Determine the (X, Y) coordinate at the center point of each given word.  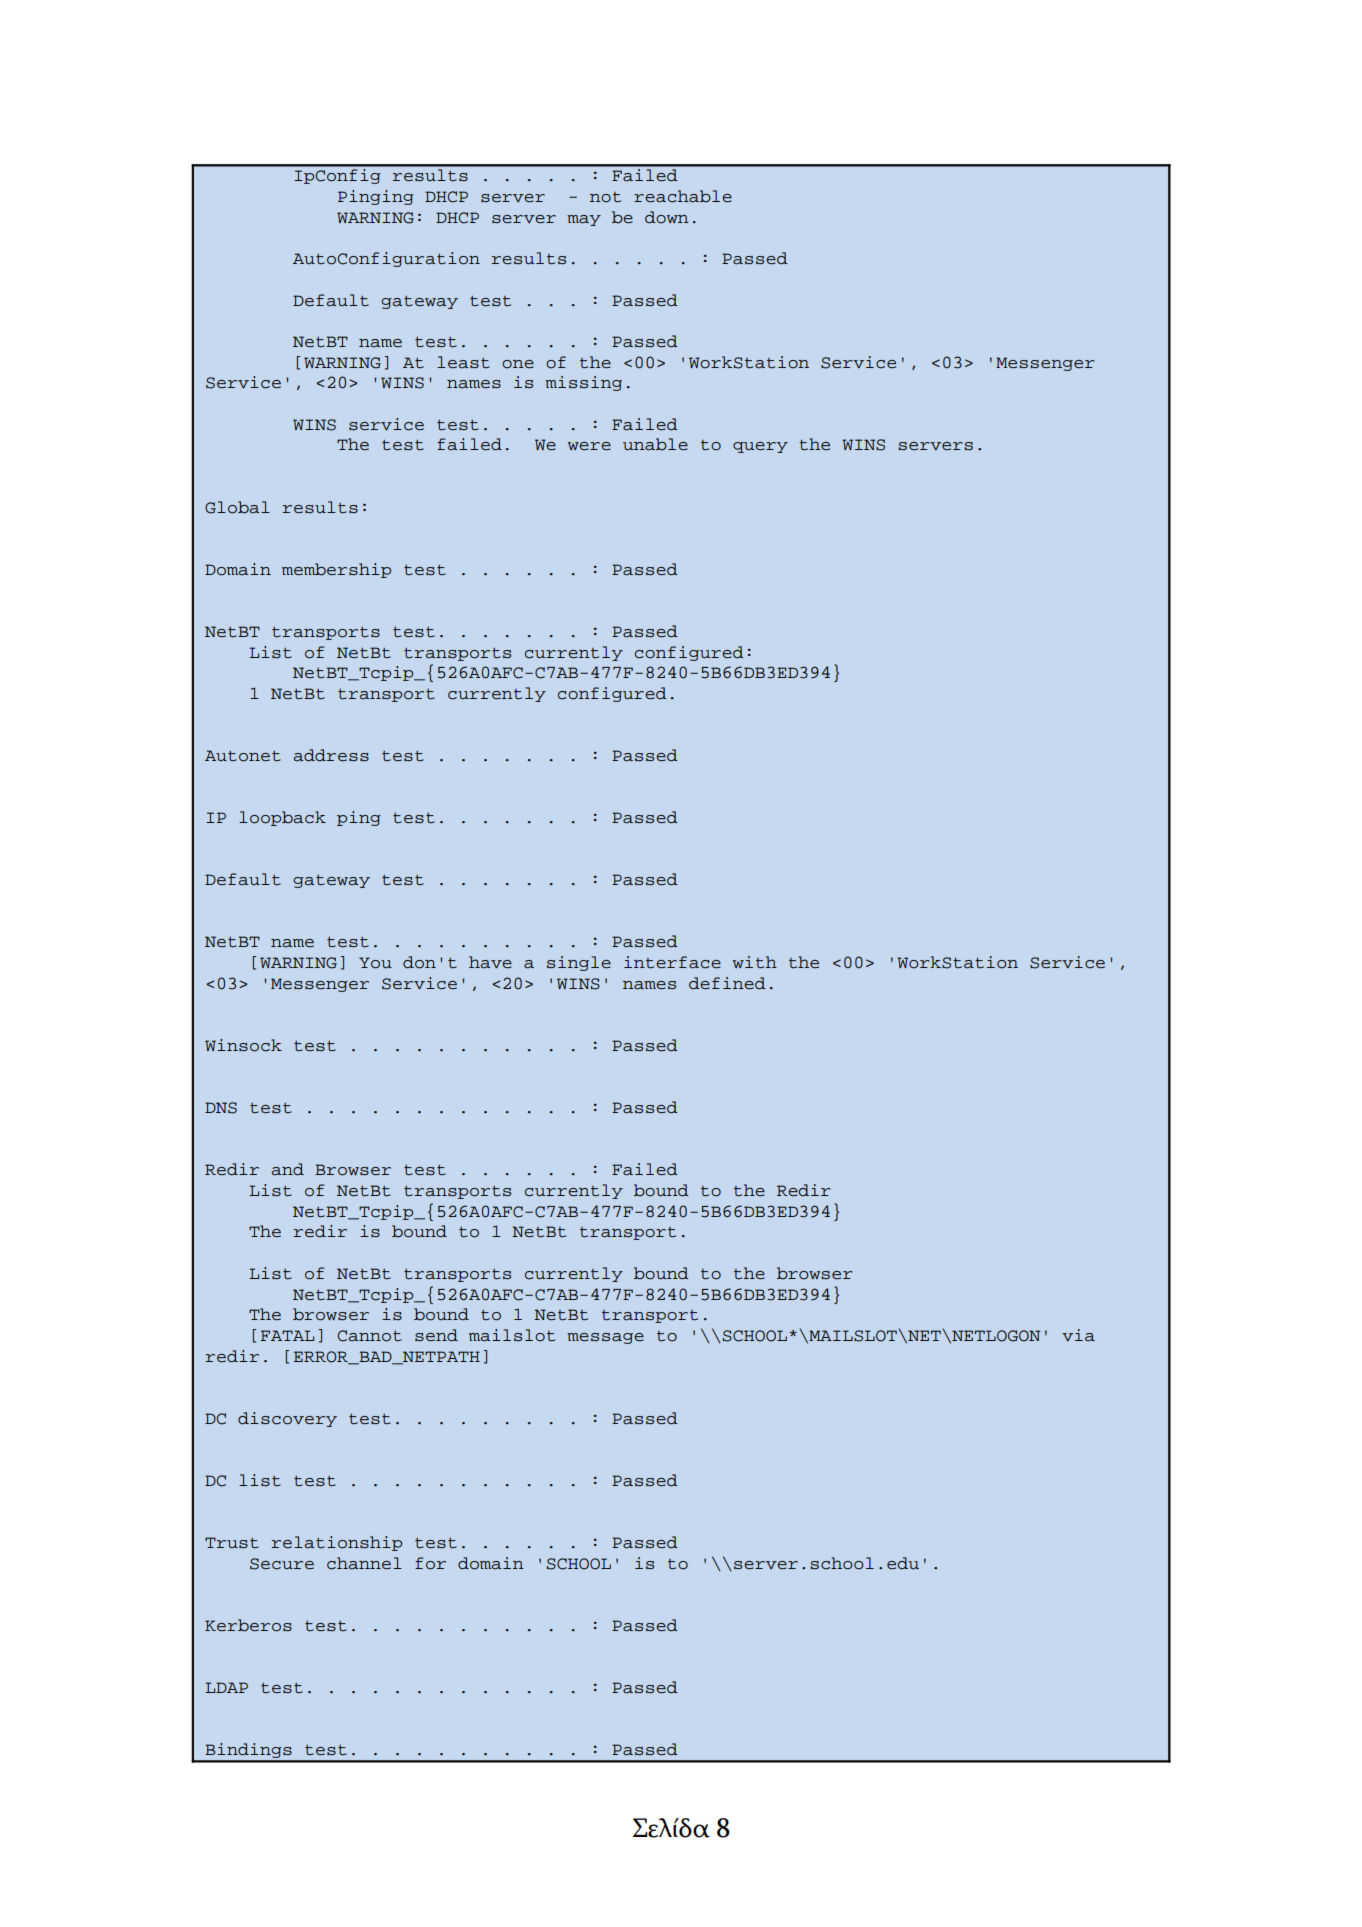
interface (672, 962)
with (755, 962)
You (375, 963)
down (667, 217)
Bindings (249, 1752)
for (430, 1563)
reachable (683, 196)
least (463, 362)
